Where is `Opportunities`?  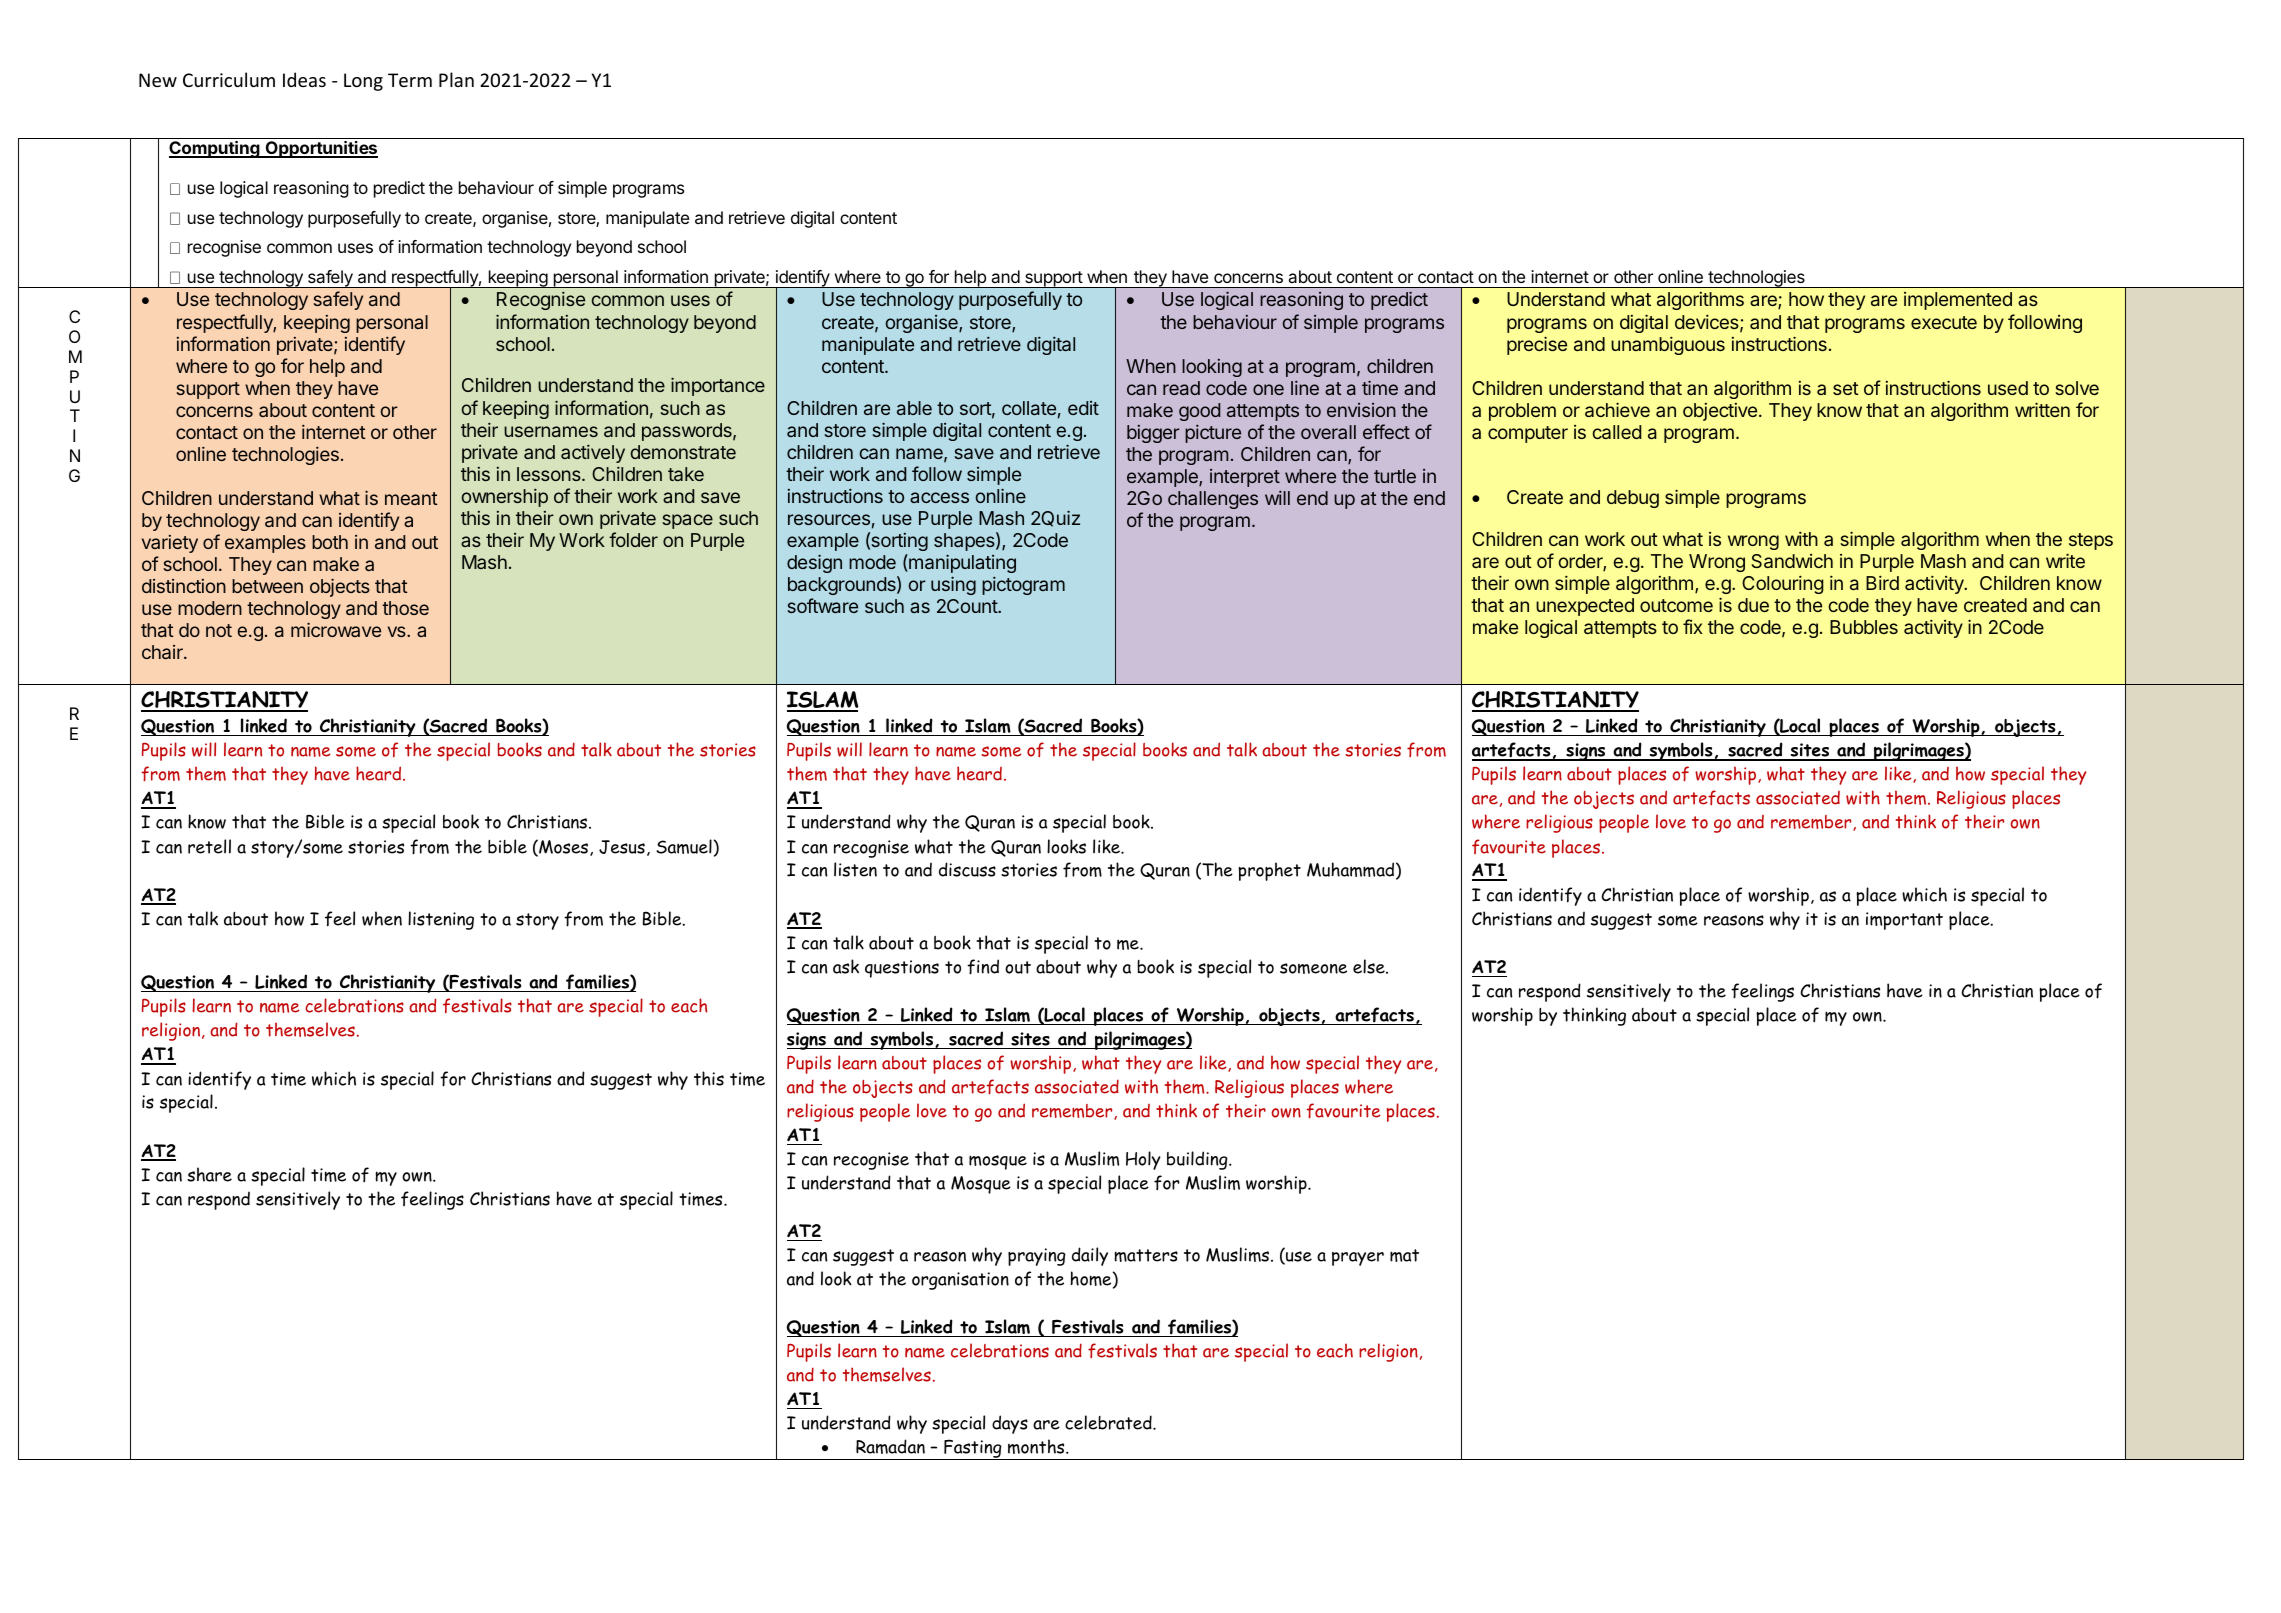 Opportunities is located at coordinates (320, 149).
